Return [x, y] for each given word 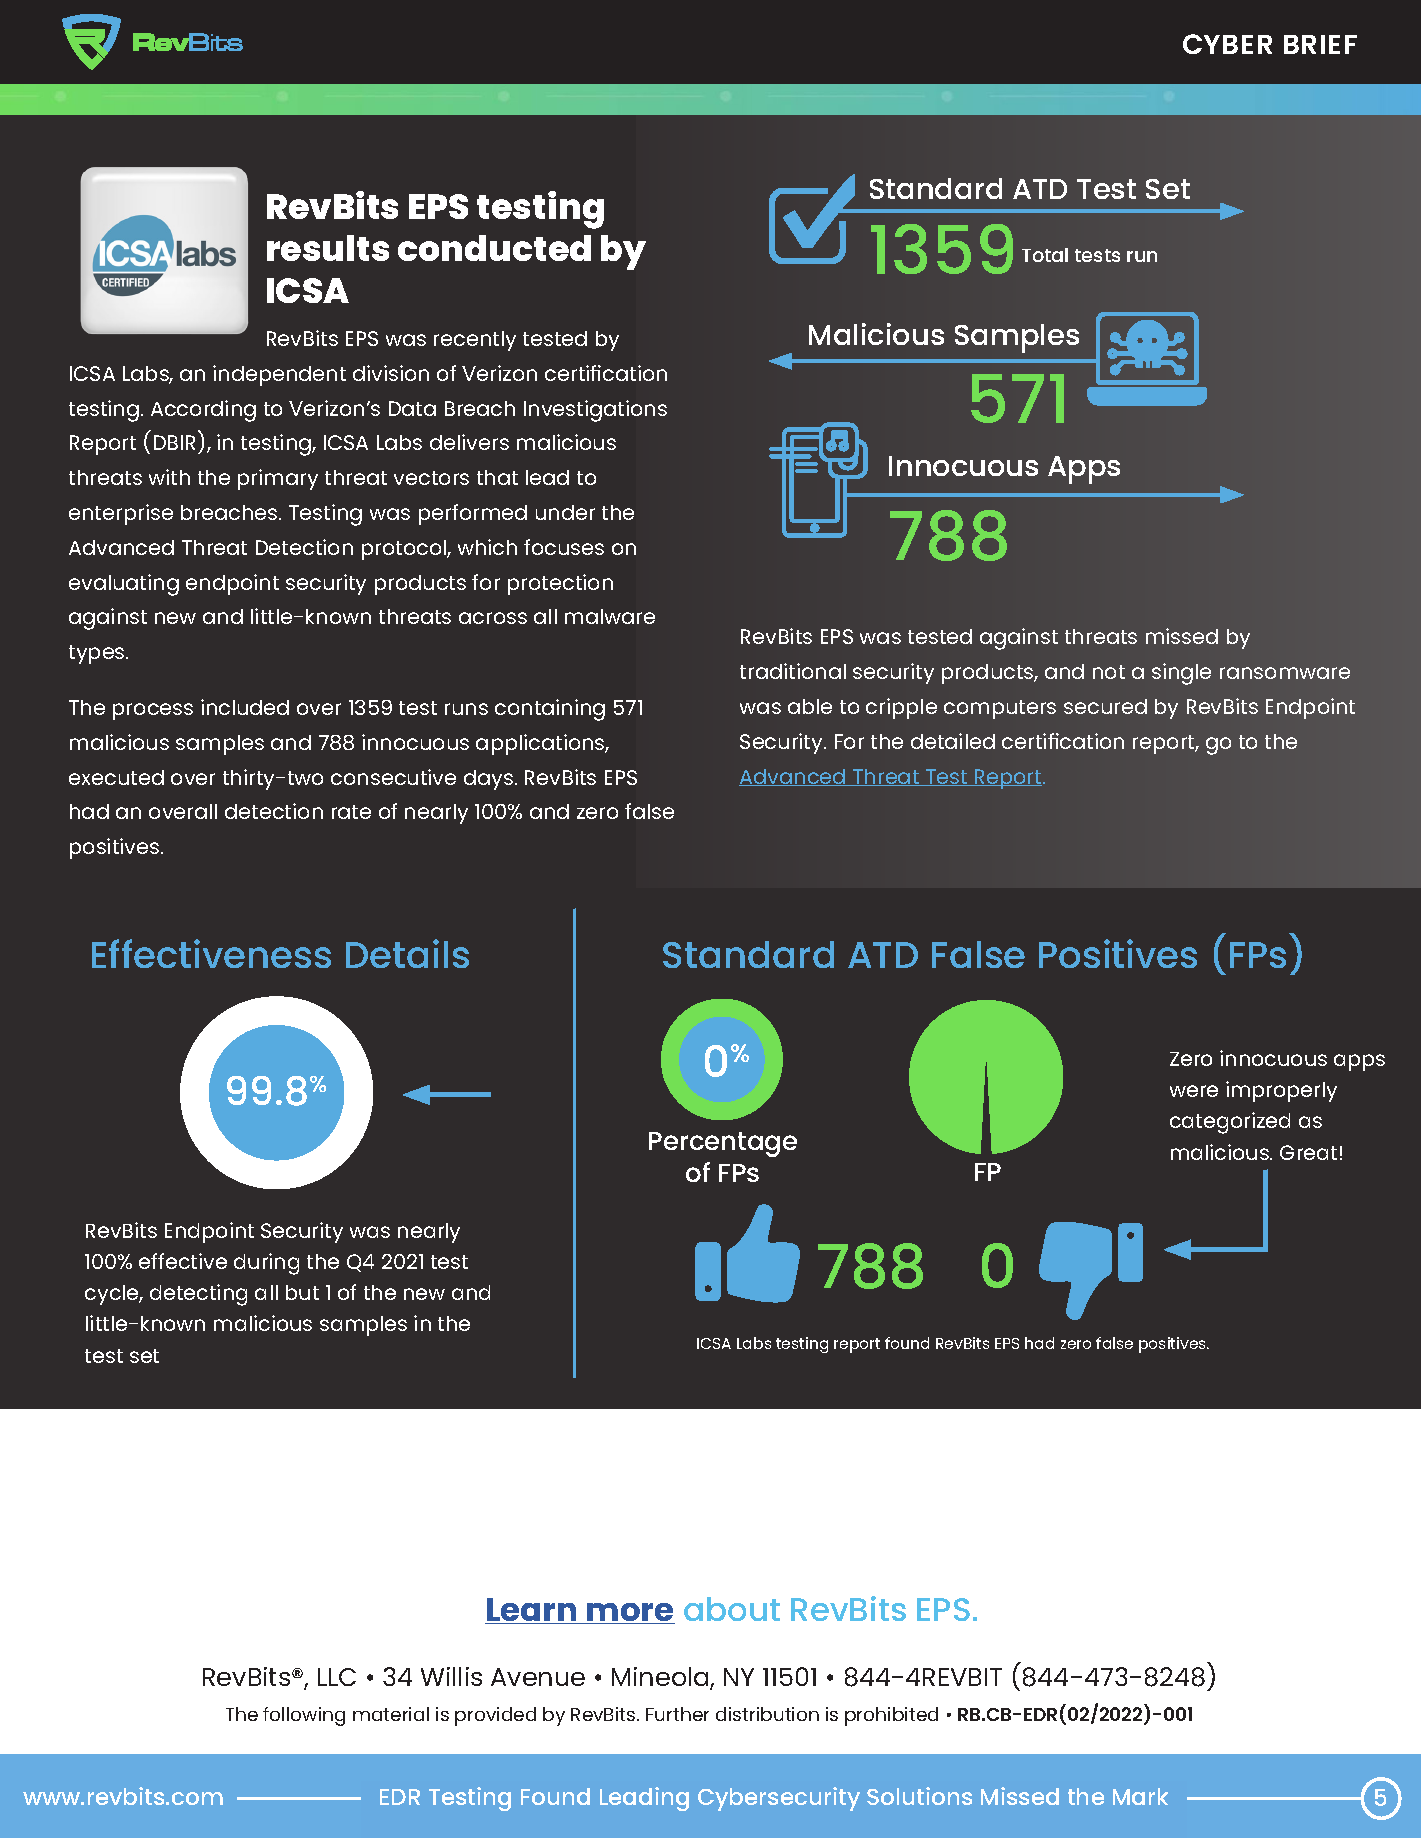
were [1194, 1091]
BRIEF [1320, 44]
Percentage [723, 1144]
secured [1105, 706]
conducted [494, 248]
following [304, 1716]
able [810, 706]
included [245, 707]
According [203, 411]
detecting [198, 1295]
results [328, 248]
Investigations [595, 411]
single [1181, 674]
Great [1308, 1152]
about [732, 1609]
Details [407, 953]
